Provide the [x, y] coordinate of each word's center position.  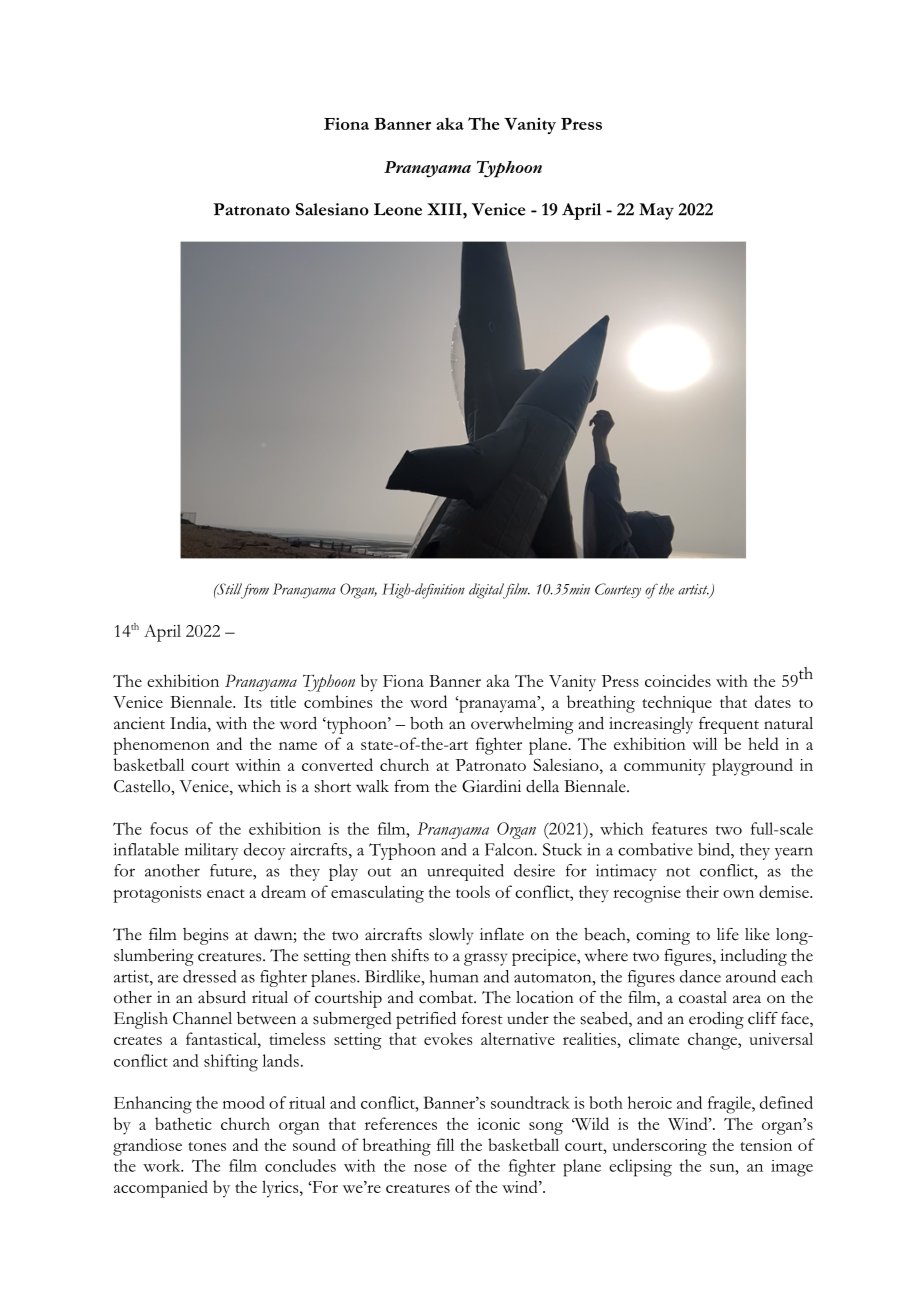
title [283, 701]
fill [445, 1144]
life [728, 934]
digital [487, 591]
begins [205, 936]
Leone [398, 209]
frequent [729, 725]
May [656, 211]
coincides [678, 680]
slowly [451, 936]
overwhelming [522, 725]
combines [338, 701]
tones [207, 1146]
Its [253, 702]
